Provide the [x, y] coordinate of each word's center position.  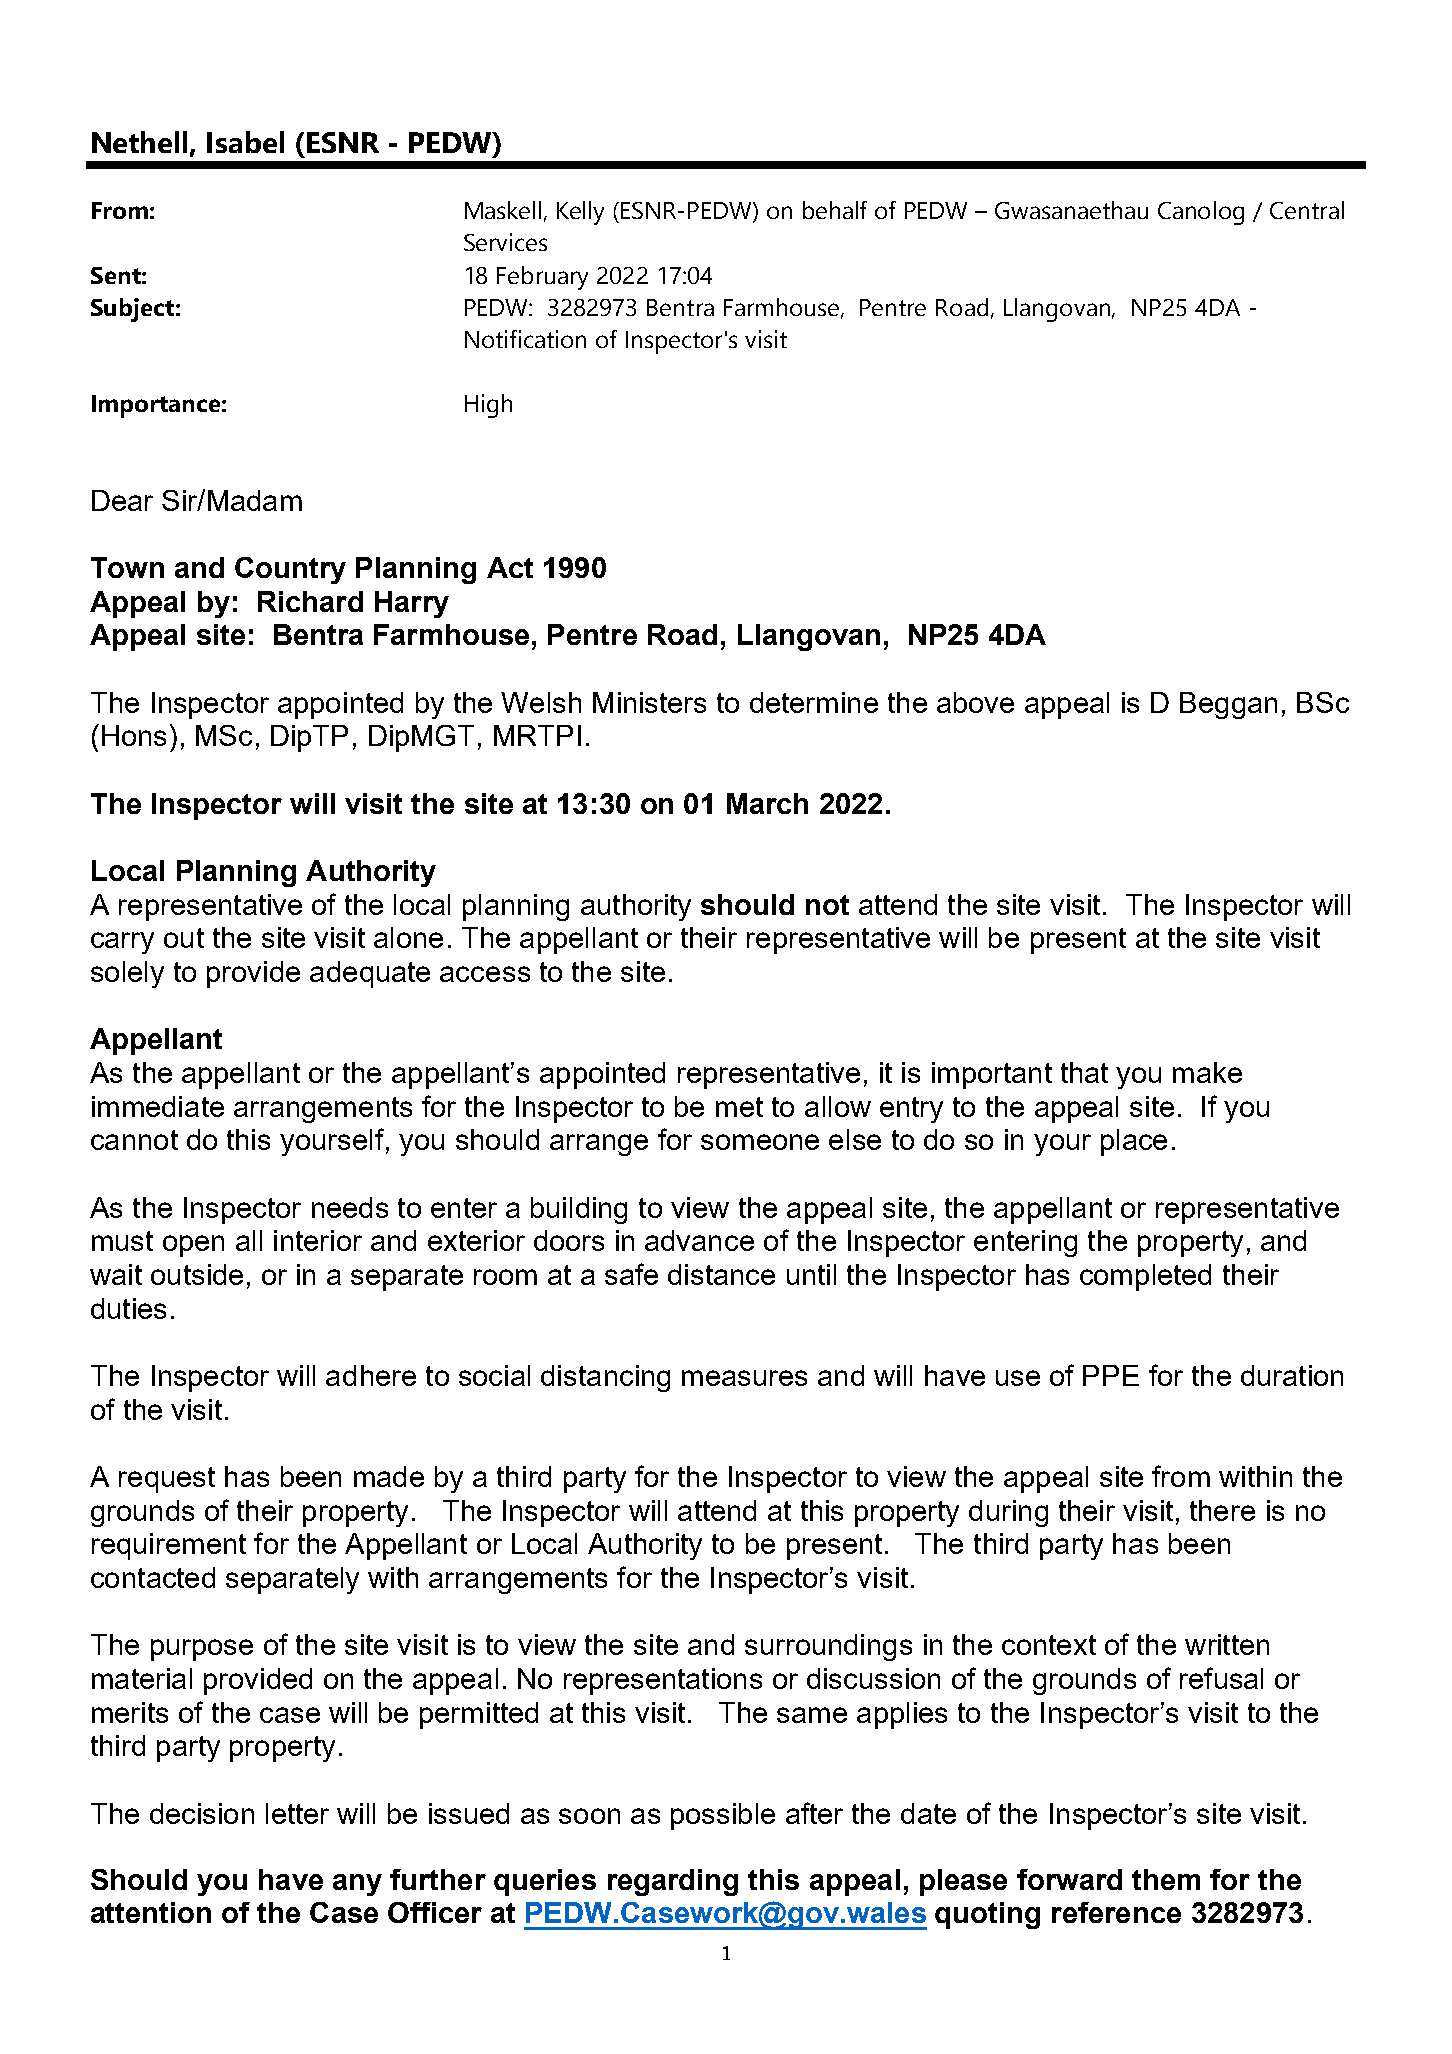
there [1222, 1510]
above [975, 702]
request [167, 1480]
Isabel [245, 142]
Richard [310, 601]
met [739, 1107]
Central [1307, 210]
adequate [370, 974]
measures [744, 1378]
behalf [835, 210]
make [1207, 1072]
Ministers [649, 702]
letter [297, 1813]
